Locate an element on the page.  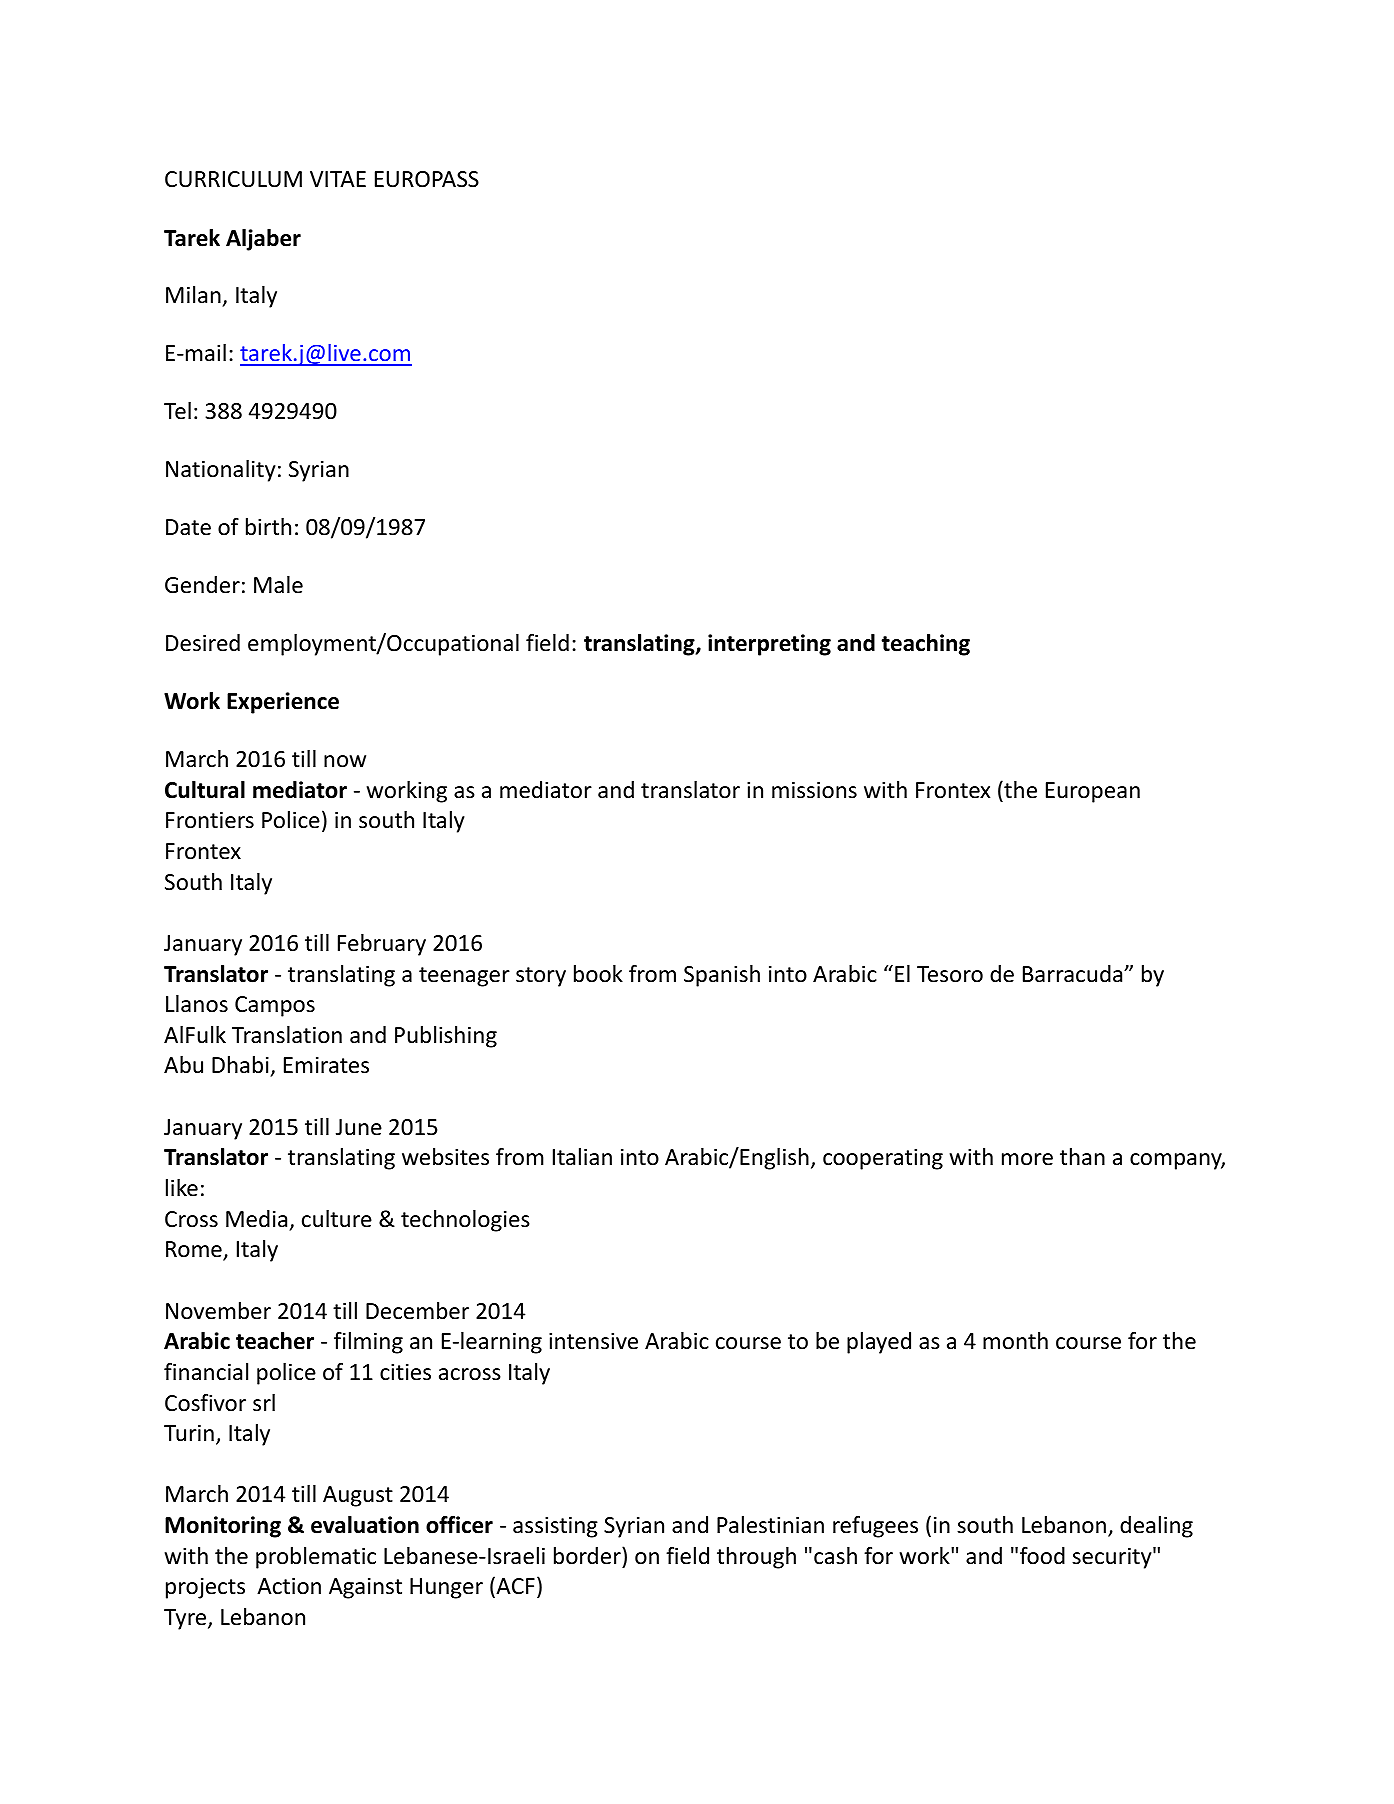
Experience is located at coordinates (283, 703).
